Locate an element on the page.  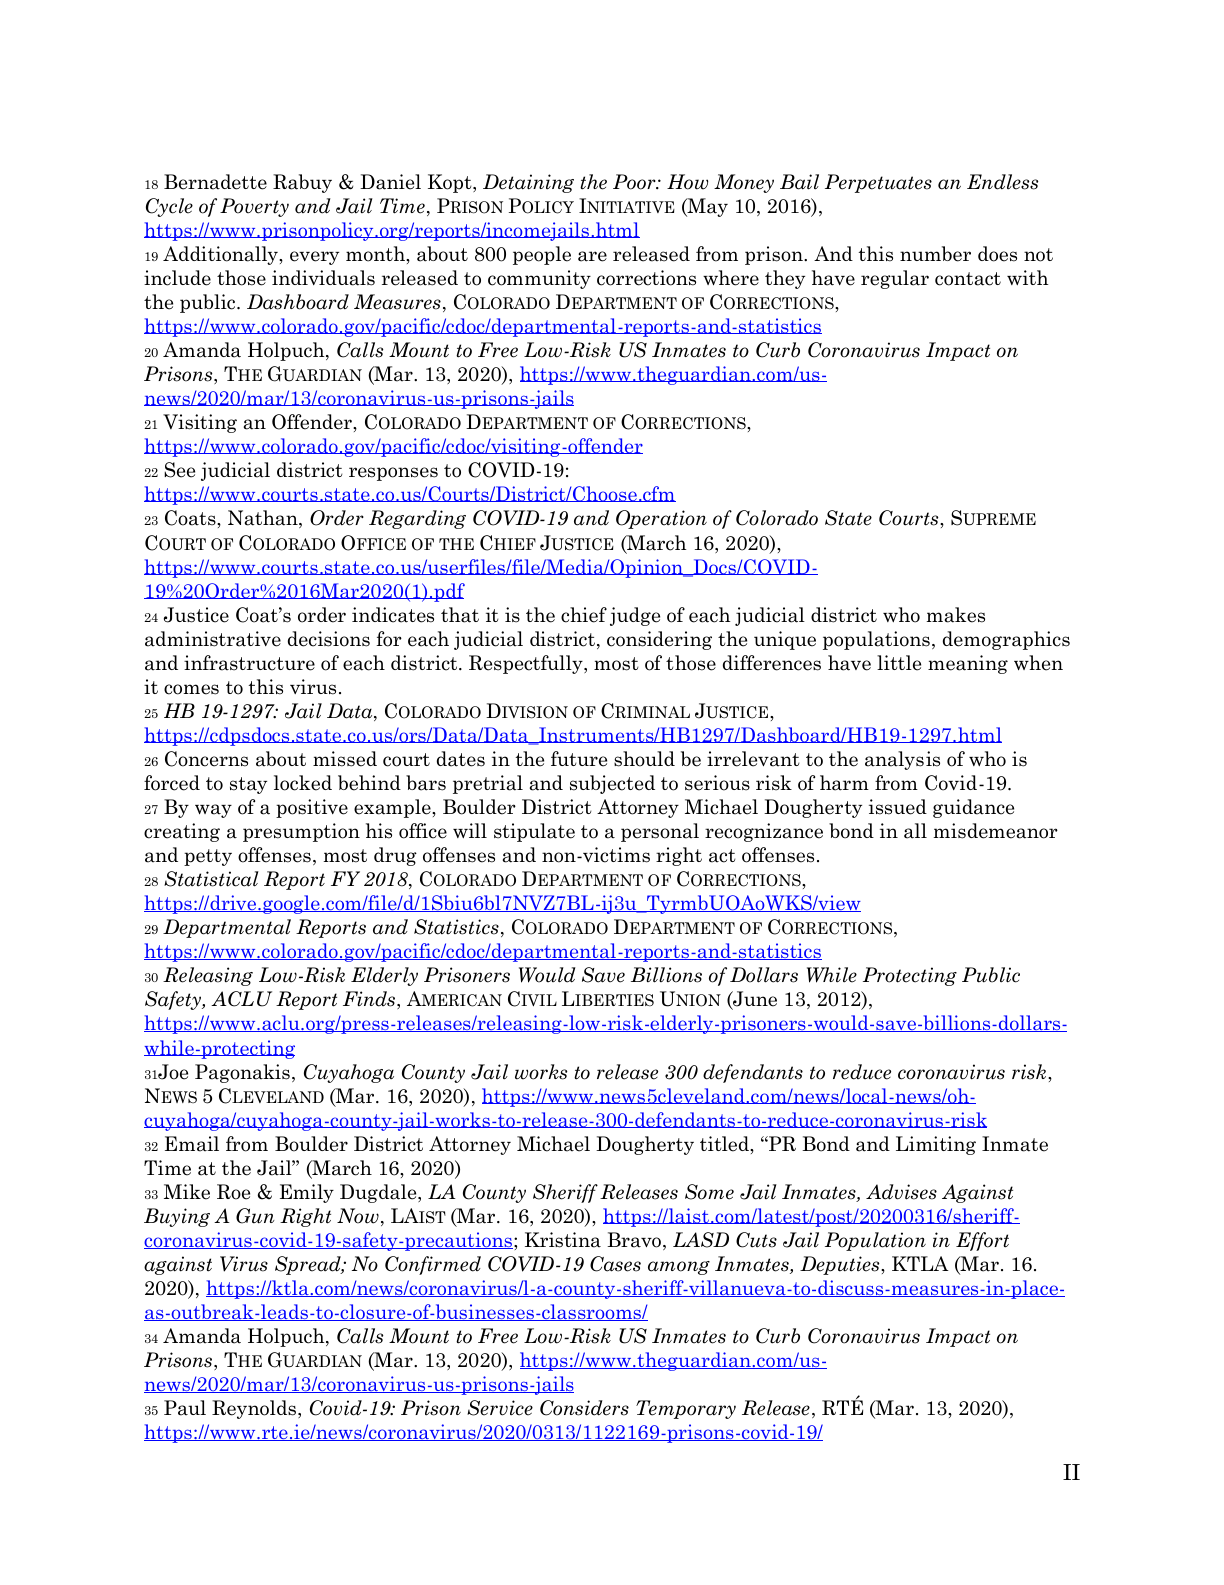
stay is located at coordinates (248, 785).
